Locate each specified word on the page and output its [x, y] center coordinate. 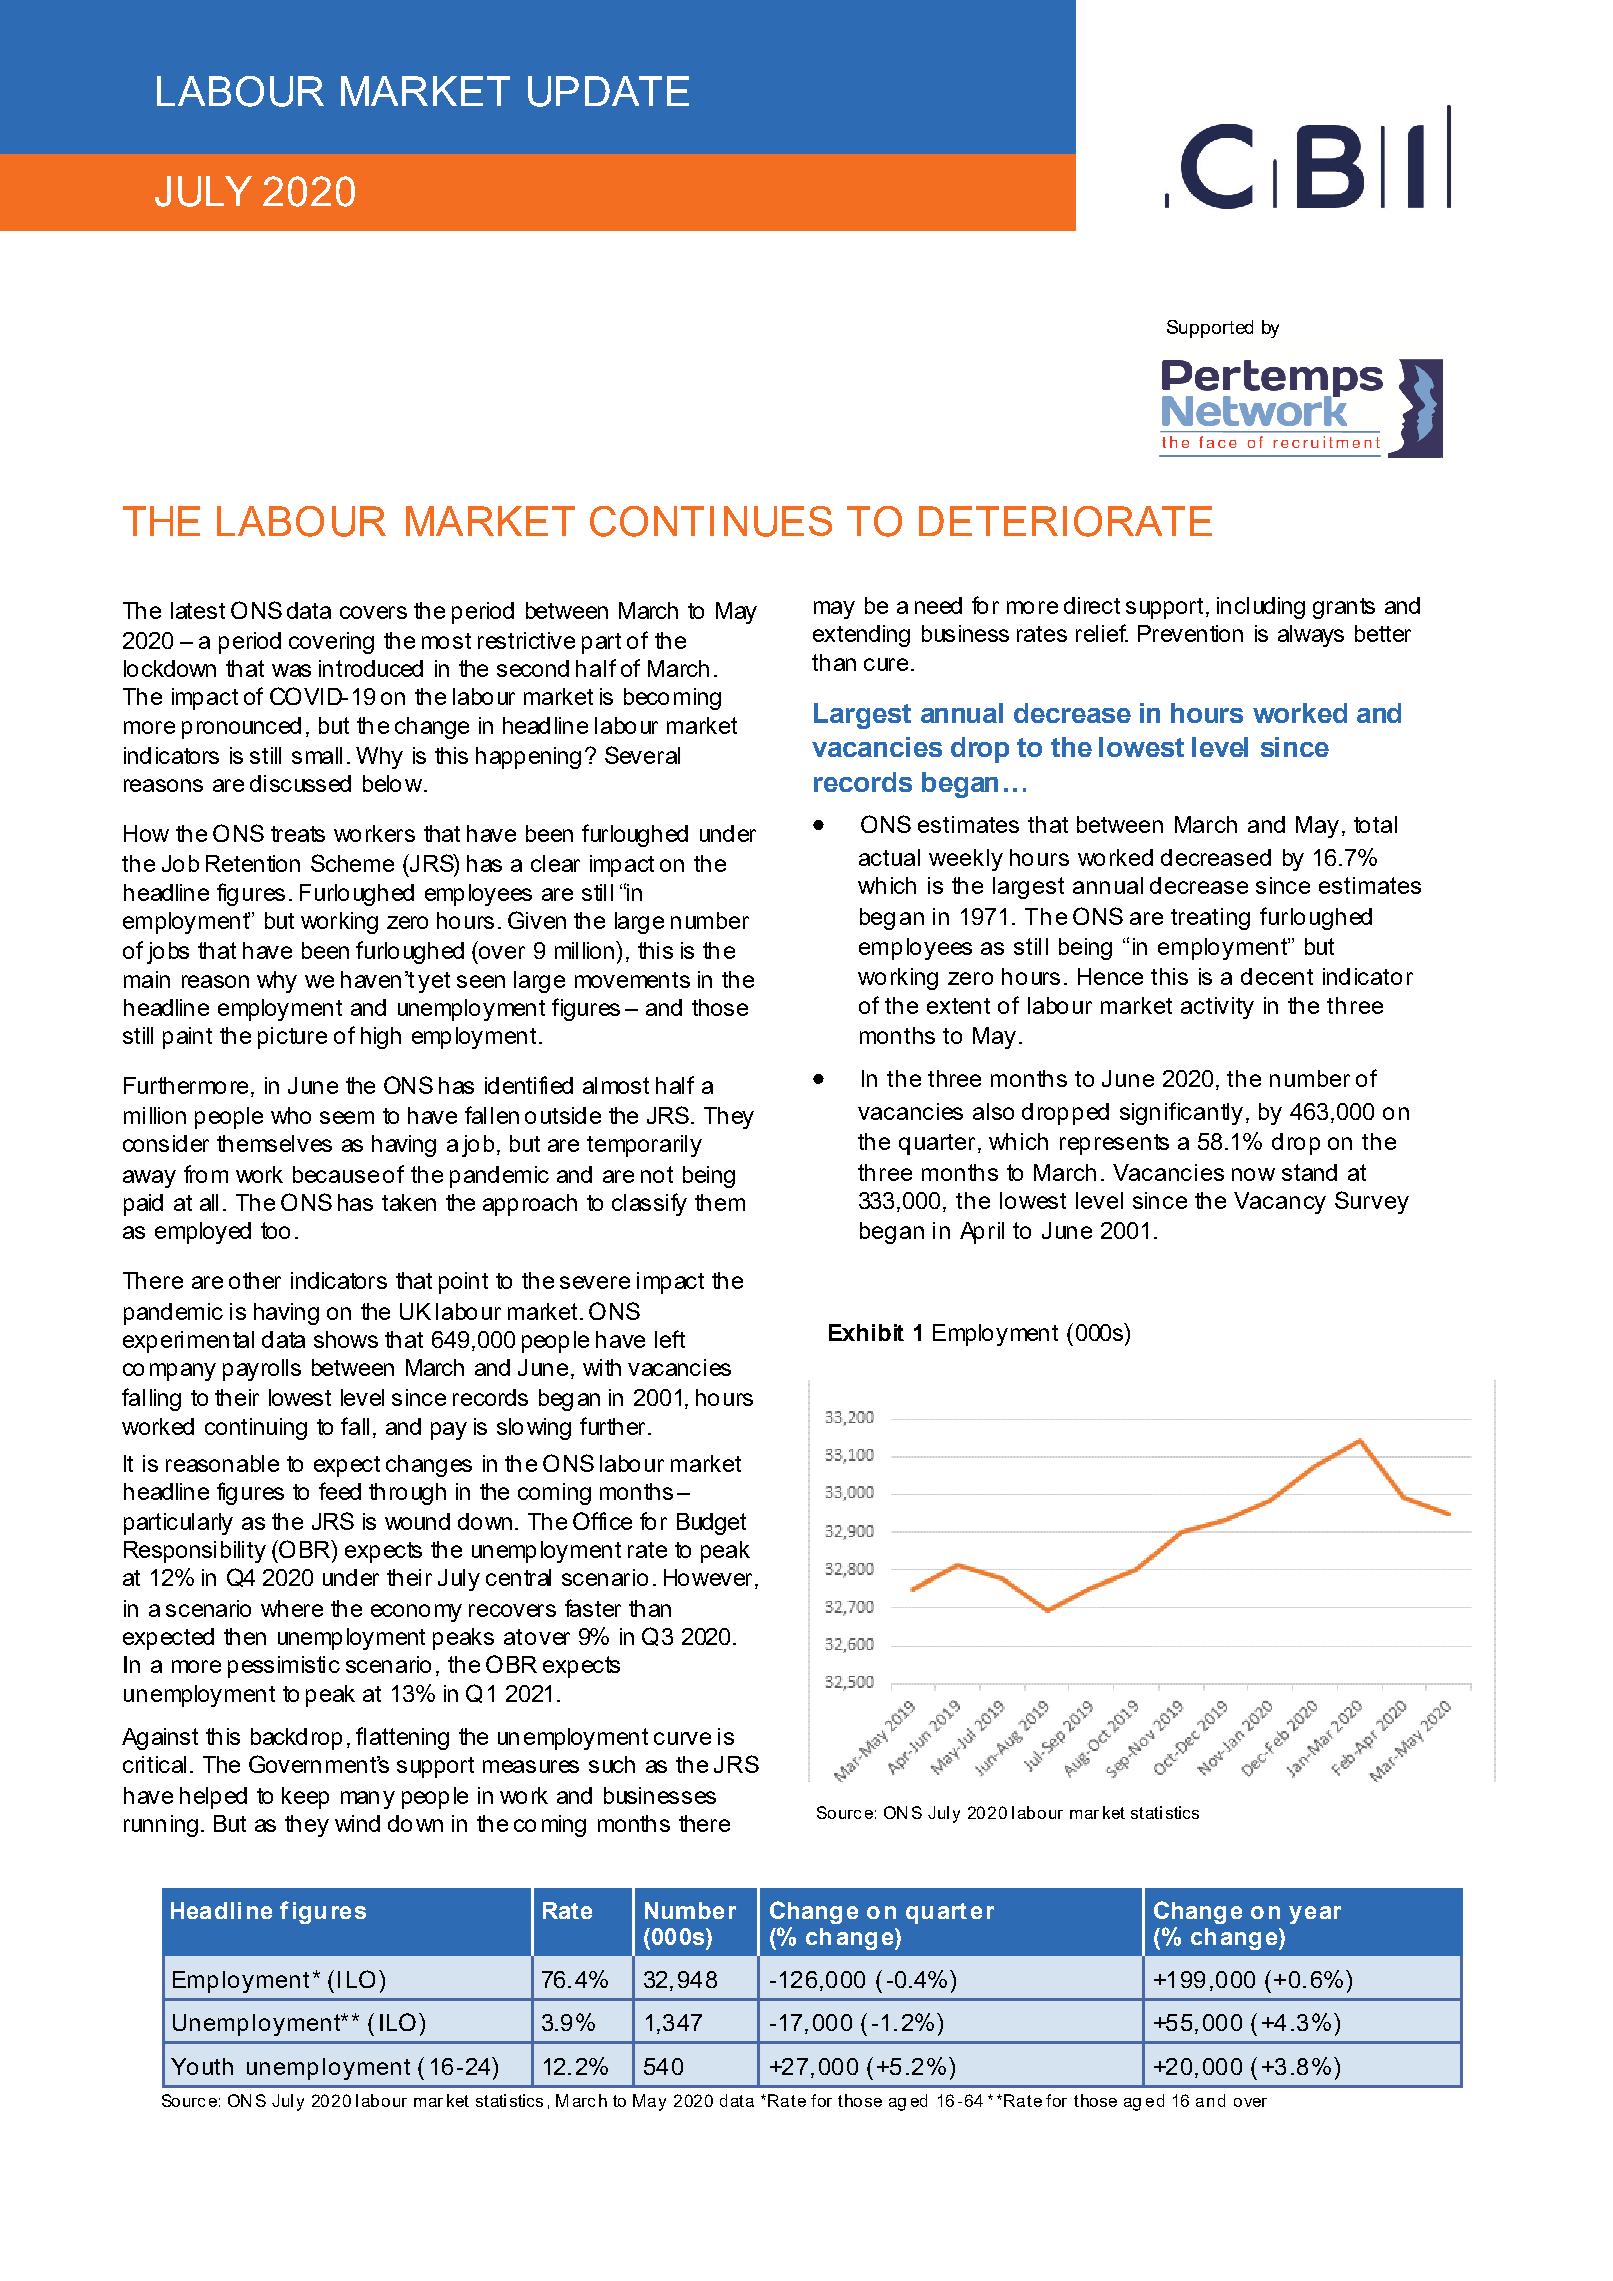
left [670, 1339]
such [612, 1764]
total [1375, 824]
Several [642, 755]
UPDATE [608, 91]
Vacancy [1280, 1203]
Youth [202, 2066]
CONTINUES [711, 521]
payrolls [262, 1370]
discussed [300, 783]
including [1261, 608]
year [1315, 1915]
